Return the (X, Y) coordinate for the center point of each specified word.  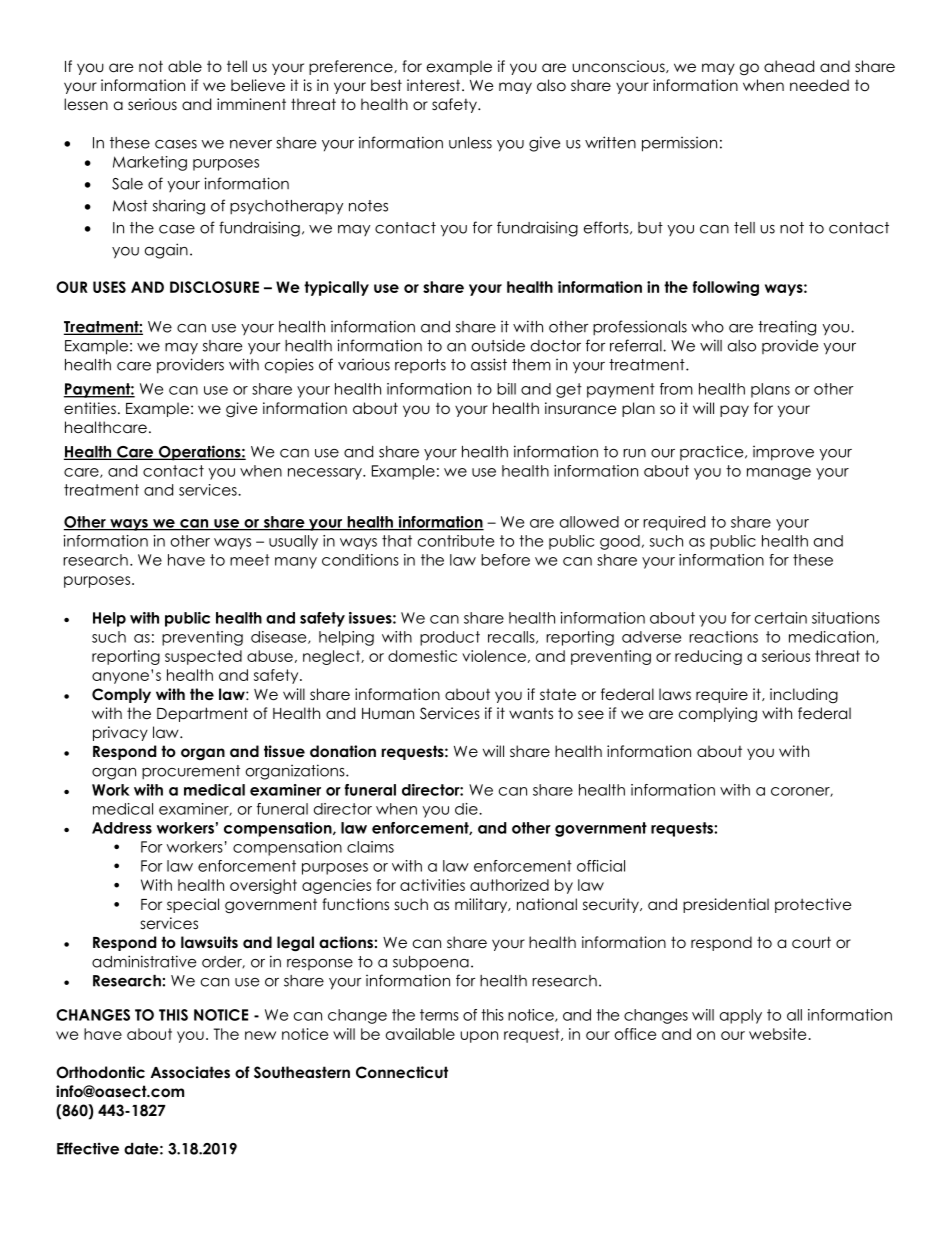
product (450, 638)
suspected (203, 657)
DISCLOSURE (214, 287)
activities (432, 885)
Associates (190, 1072)
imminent (251, 104)
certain (781, 618)
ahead (789, 66)
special (193, 905)
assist (489, 364)
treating (787, 328)
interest (435, 85)
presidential (726, 905)
